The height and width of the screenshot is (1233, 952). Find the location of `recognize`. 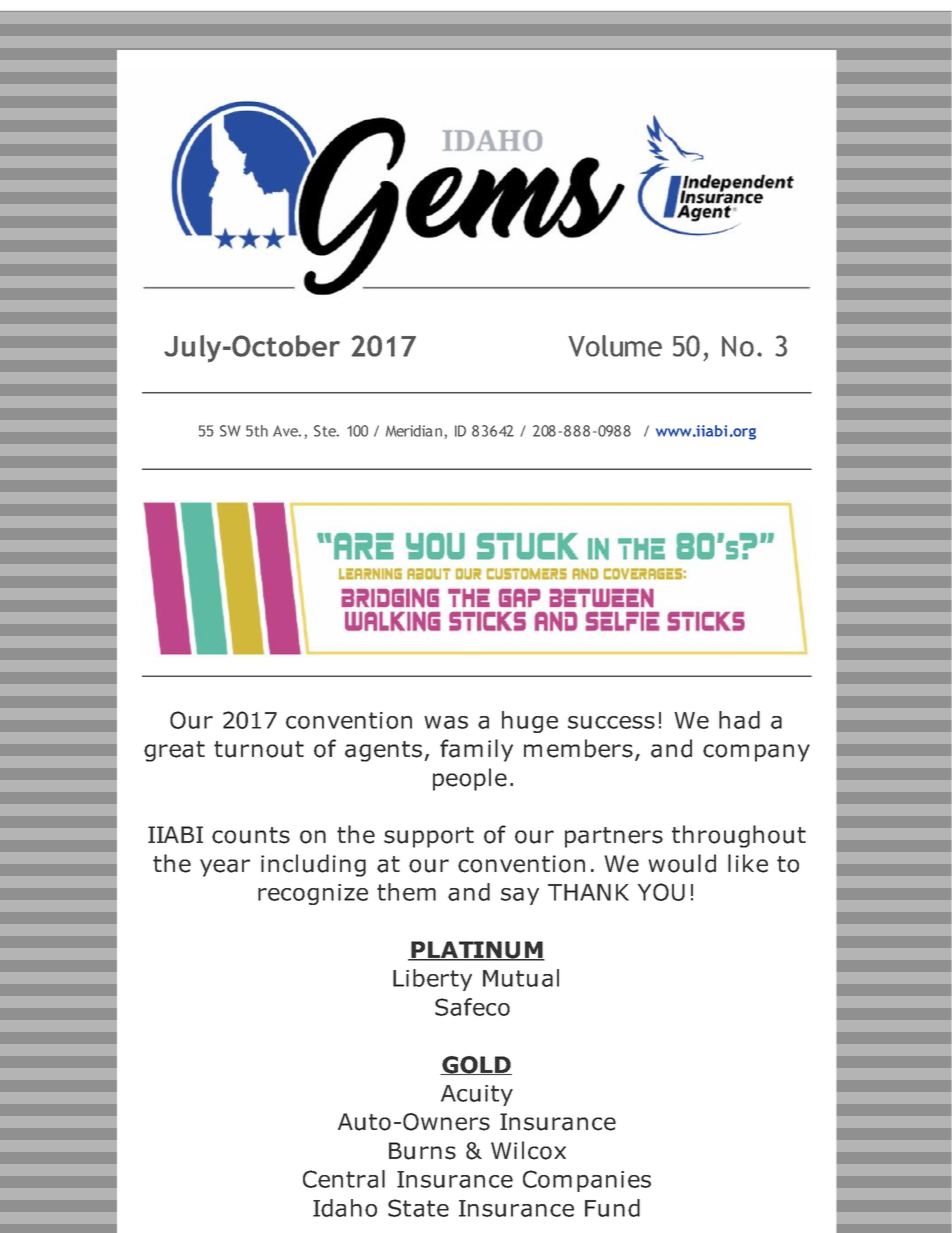

recognize is located at coordinates (313, 894).
